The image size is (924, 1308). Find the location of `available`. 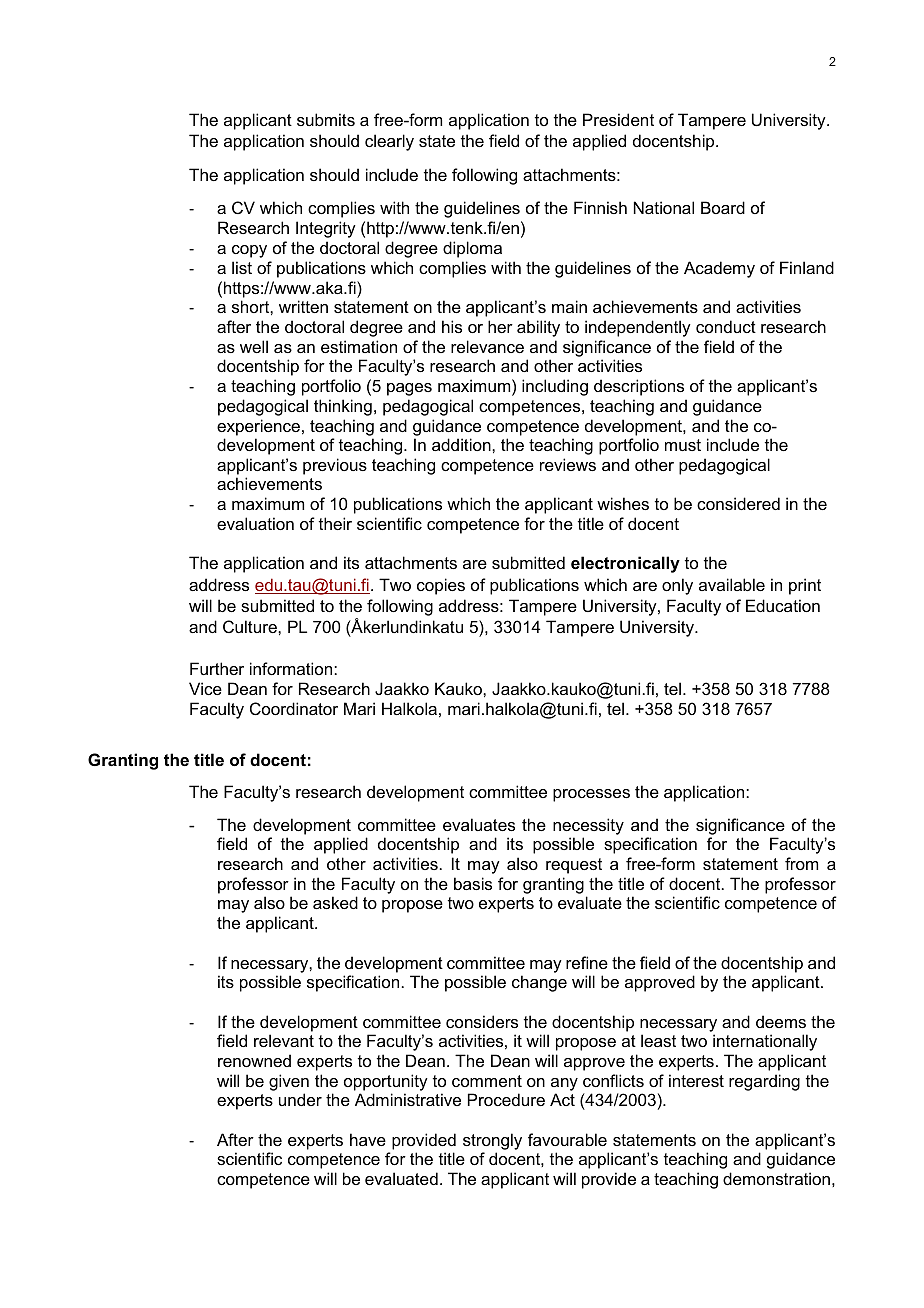

available is located at coordinates (732, 584).
